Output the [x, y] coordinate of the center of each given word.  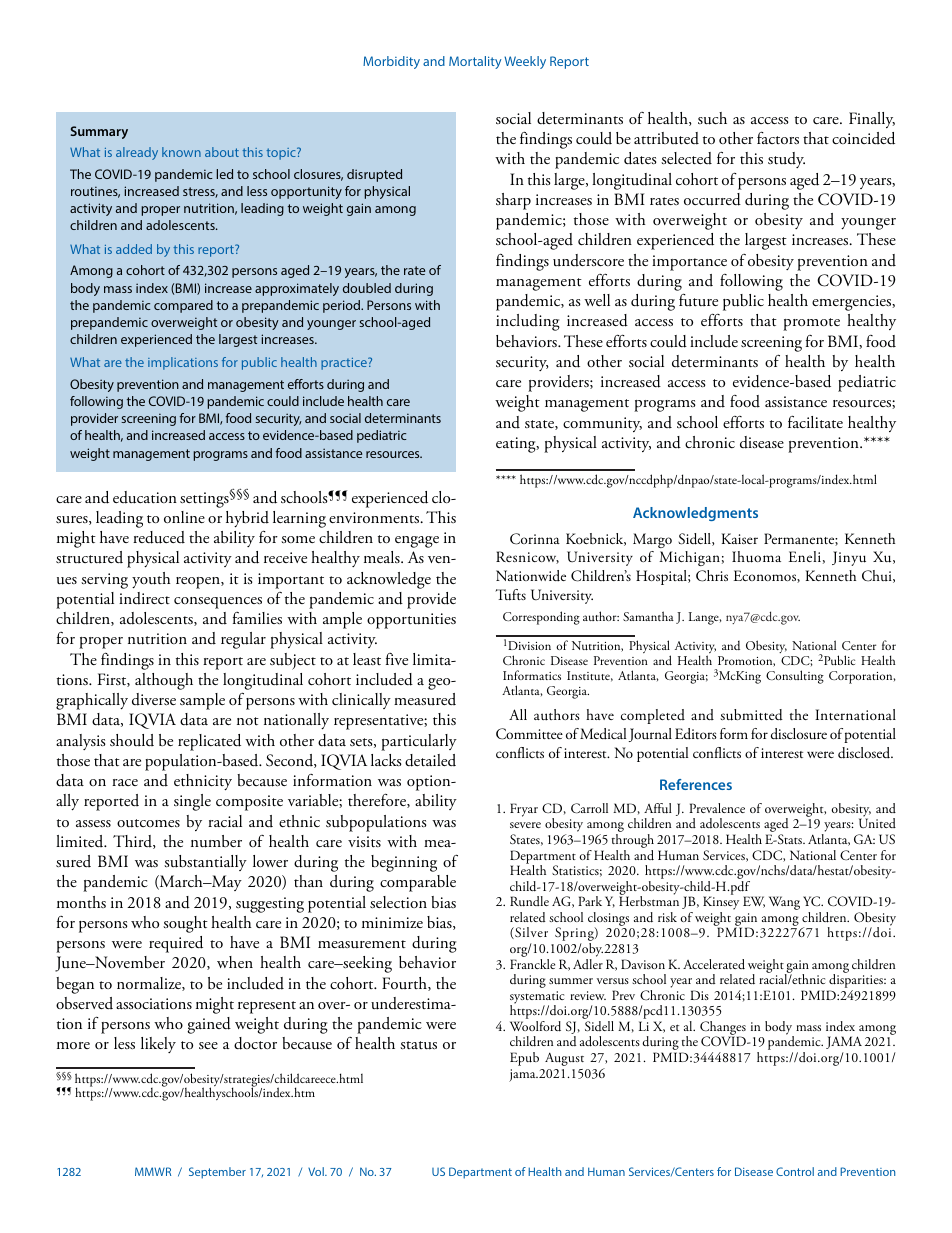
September [217, 1173]
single [192, 802]
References [696, 784]
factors [778, 137]
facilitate [815, 421]
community [602, 424]
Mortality [475, 62]
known [181, 152]
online [184, 517]
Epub [524, 1059]
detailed [430, 760]
